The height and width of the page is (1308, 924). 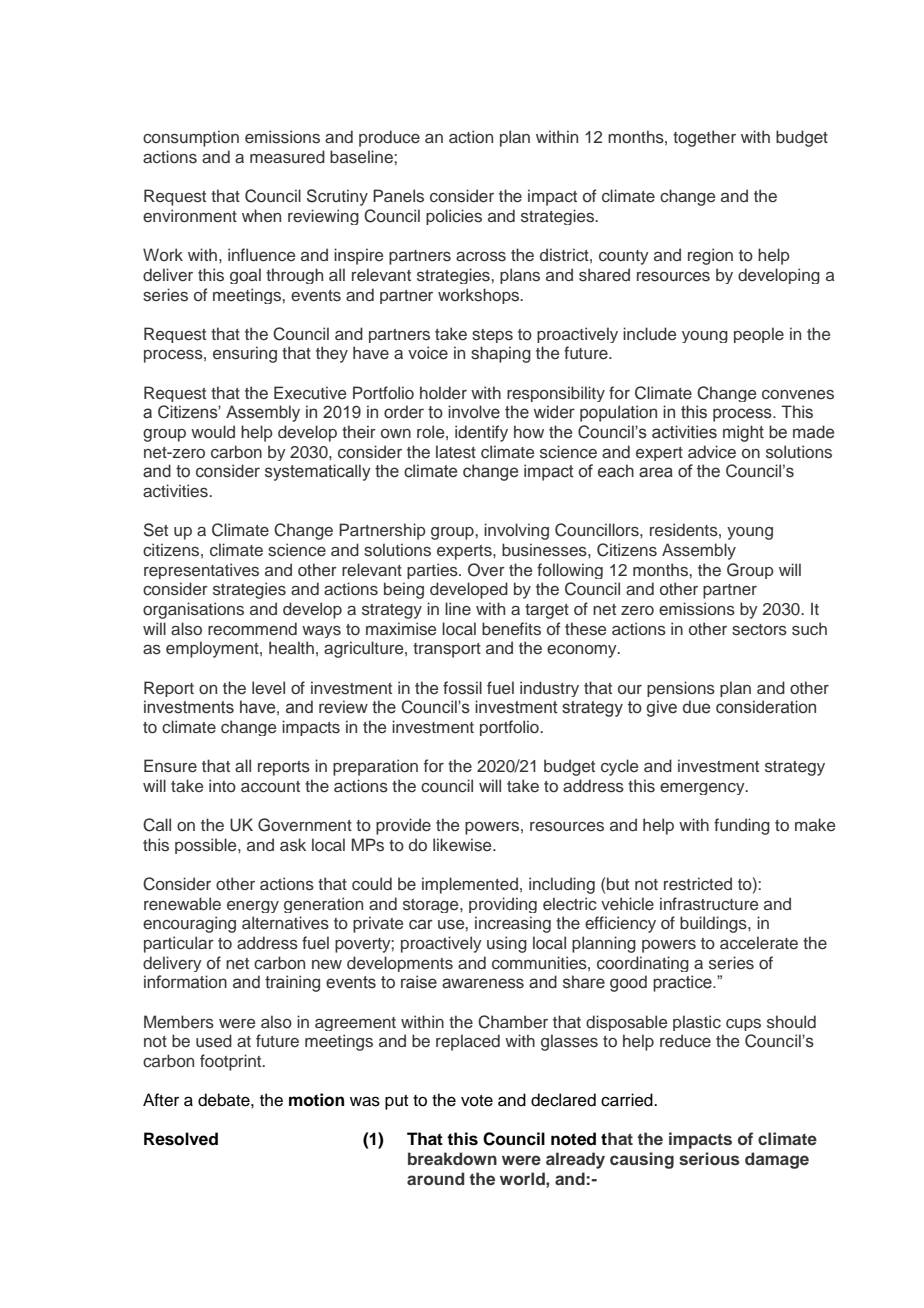 What do you see at coordinates (454, 217) in the page?
I see `policies` at bounding box center [454, 217].
